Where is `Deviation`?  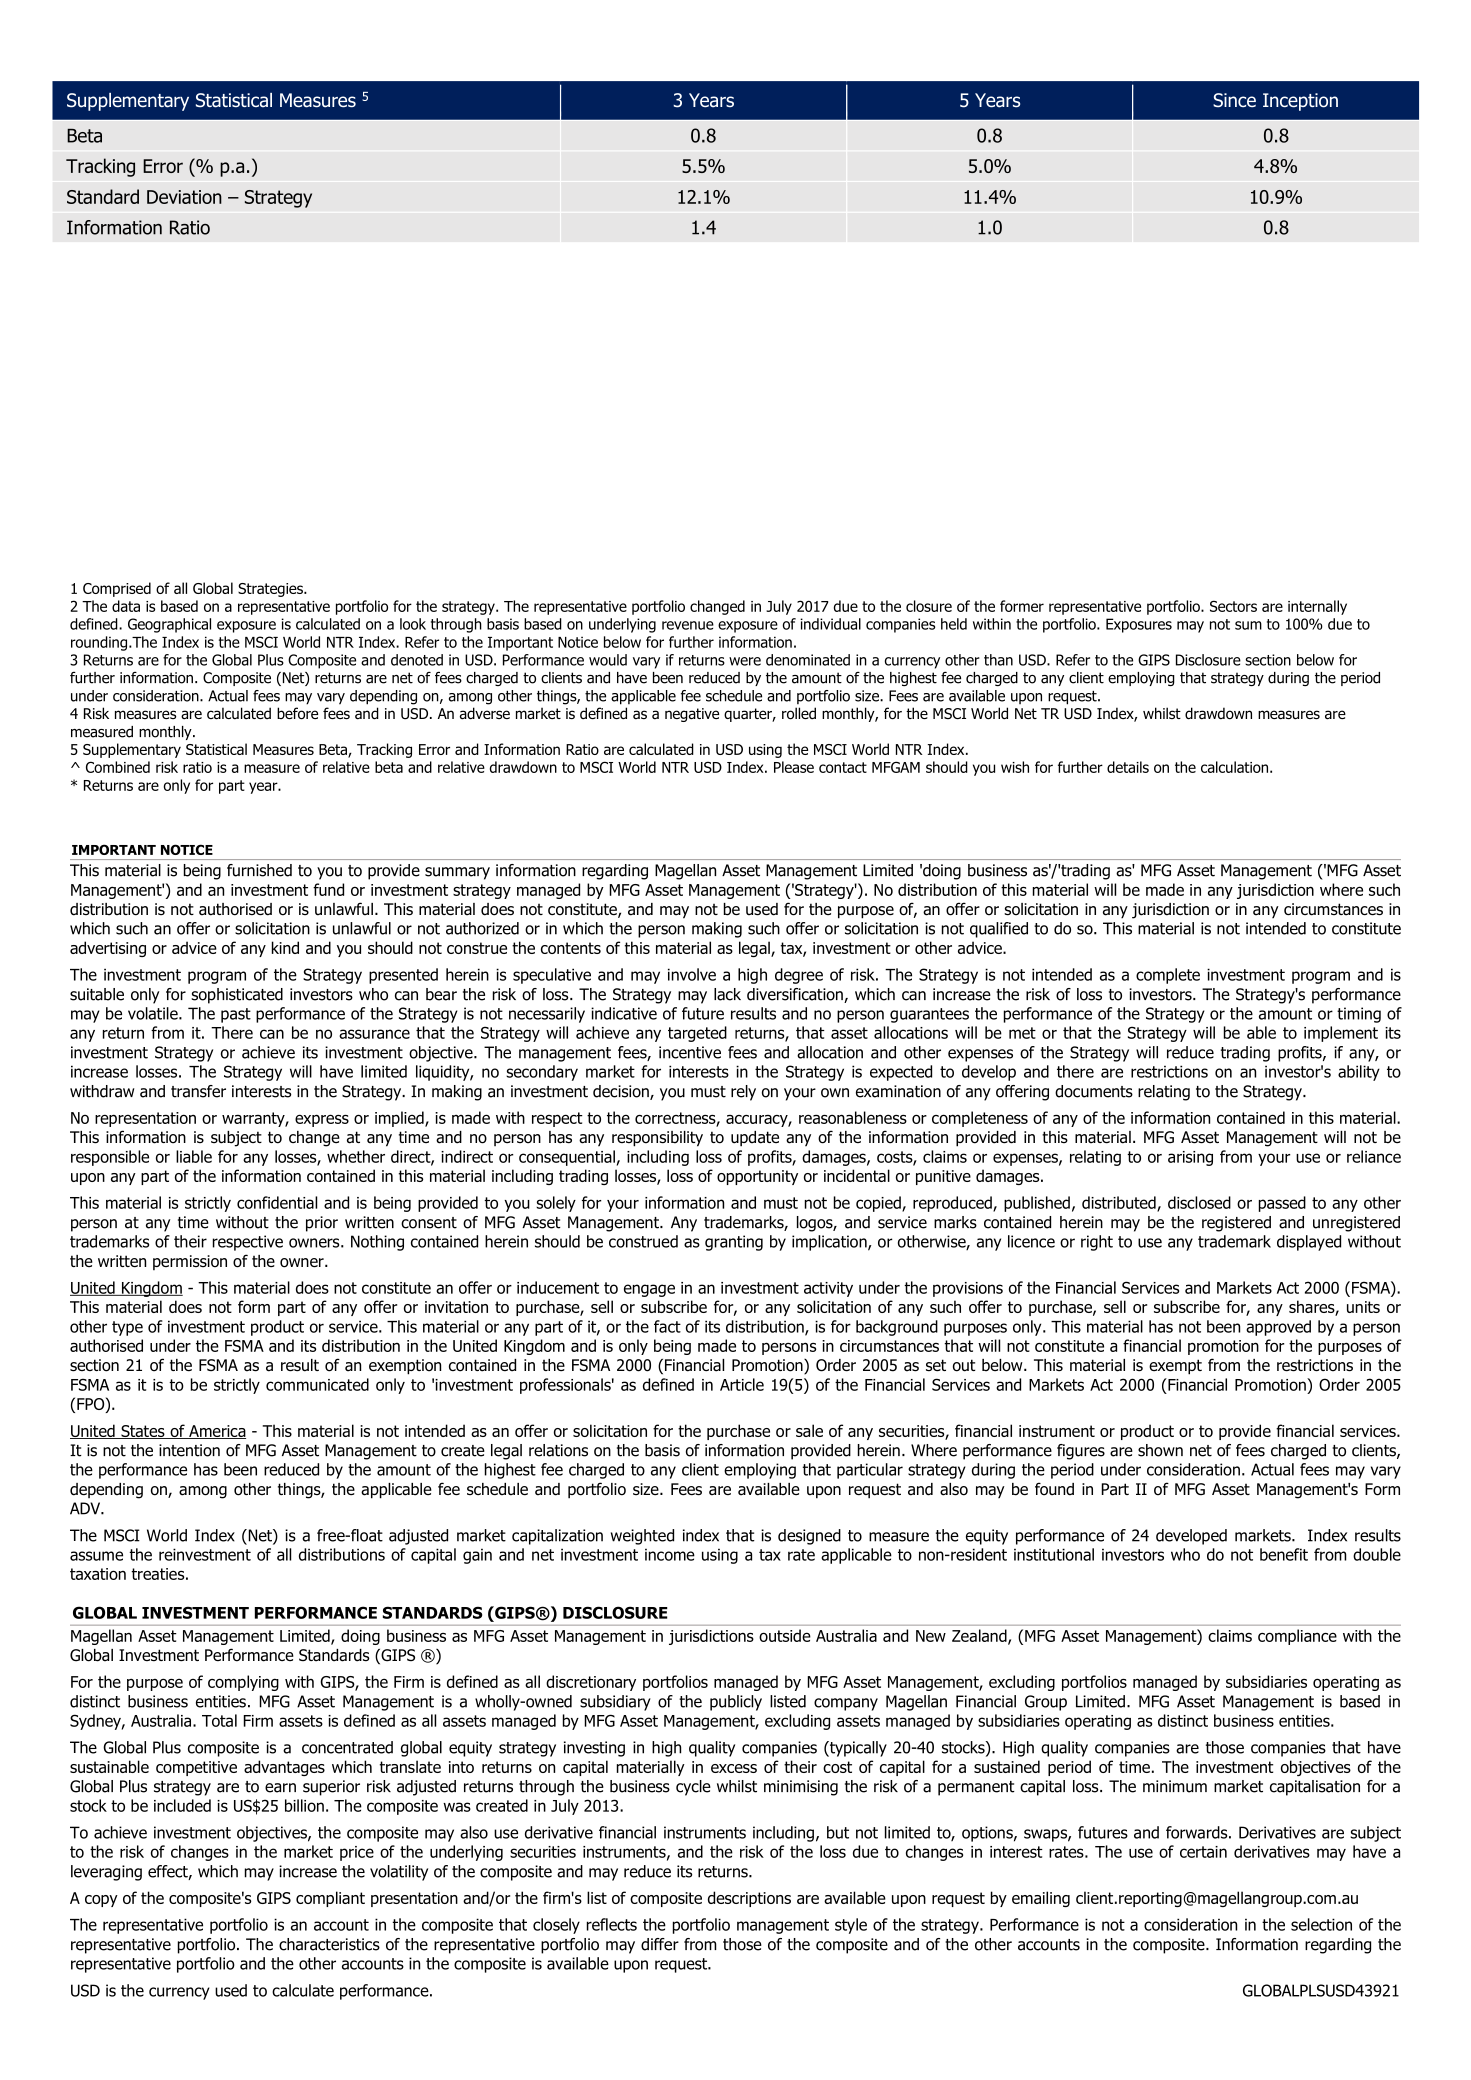
Deviation is located at coordinates (184, 197).
